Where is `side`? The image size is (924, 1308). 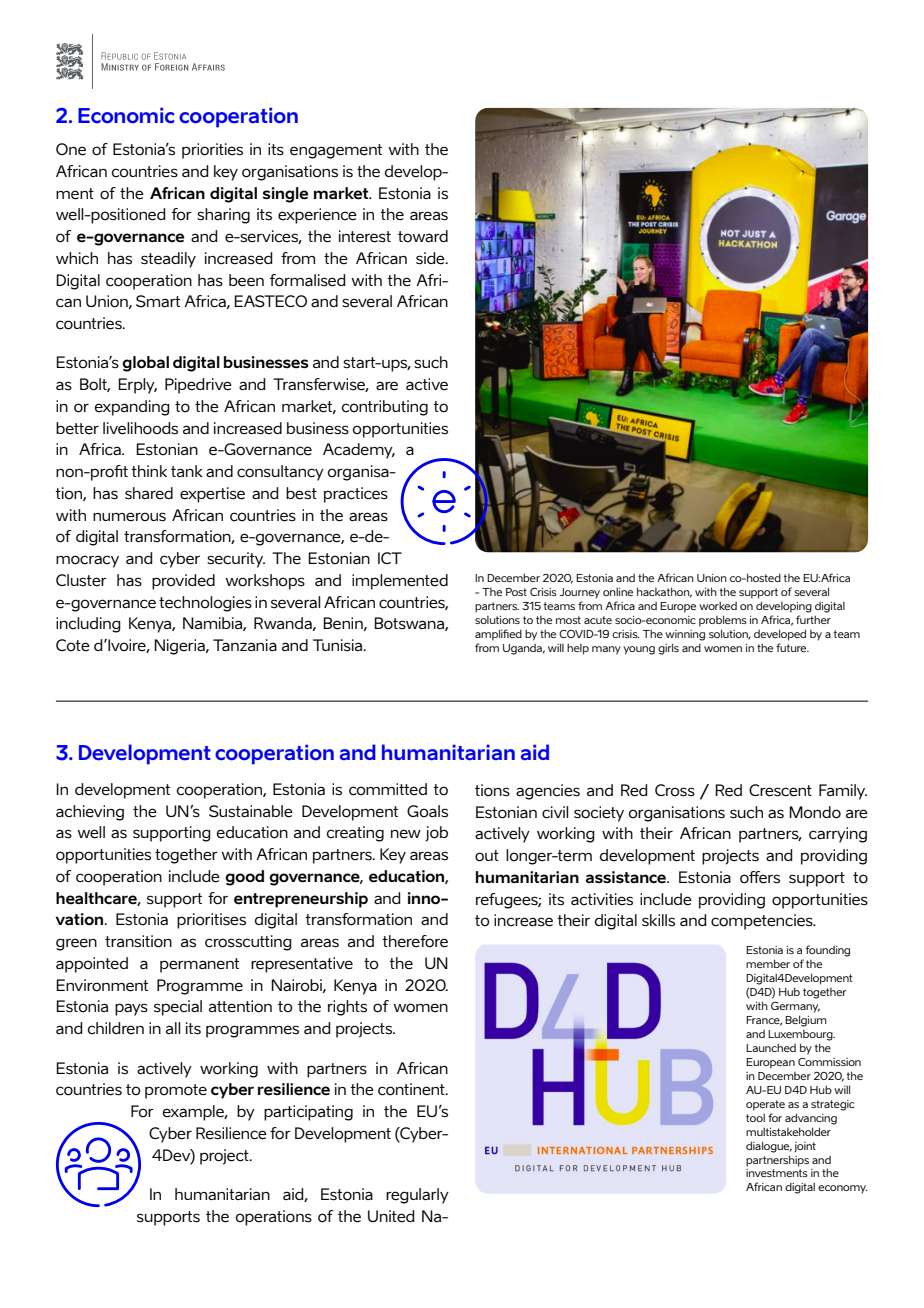 side is located at coordinates (431, 258).
